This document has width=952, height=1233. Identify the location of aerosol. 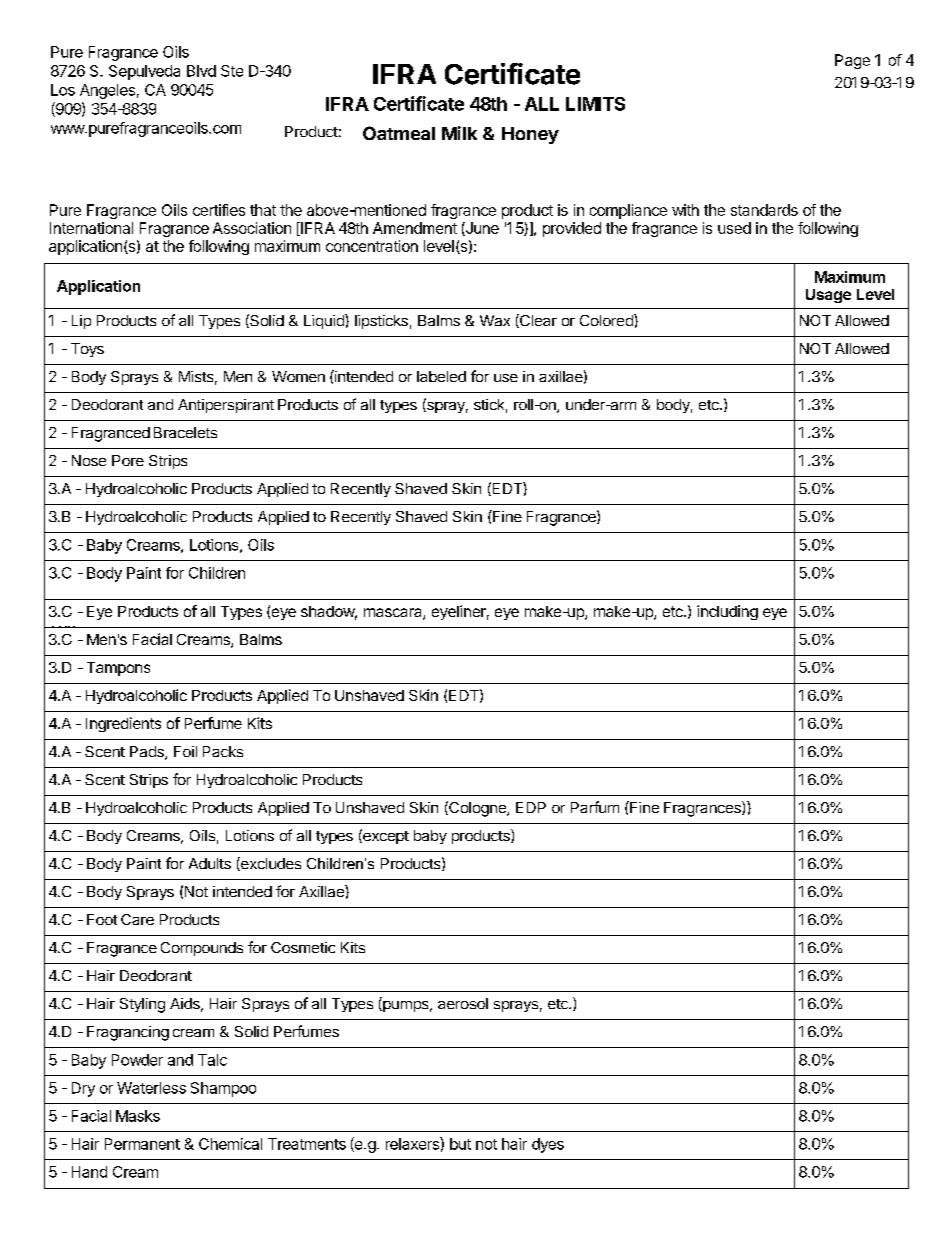
(463, 1003).
